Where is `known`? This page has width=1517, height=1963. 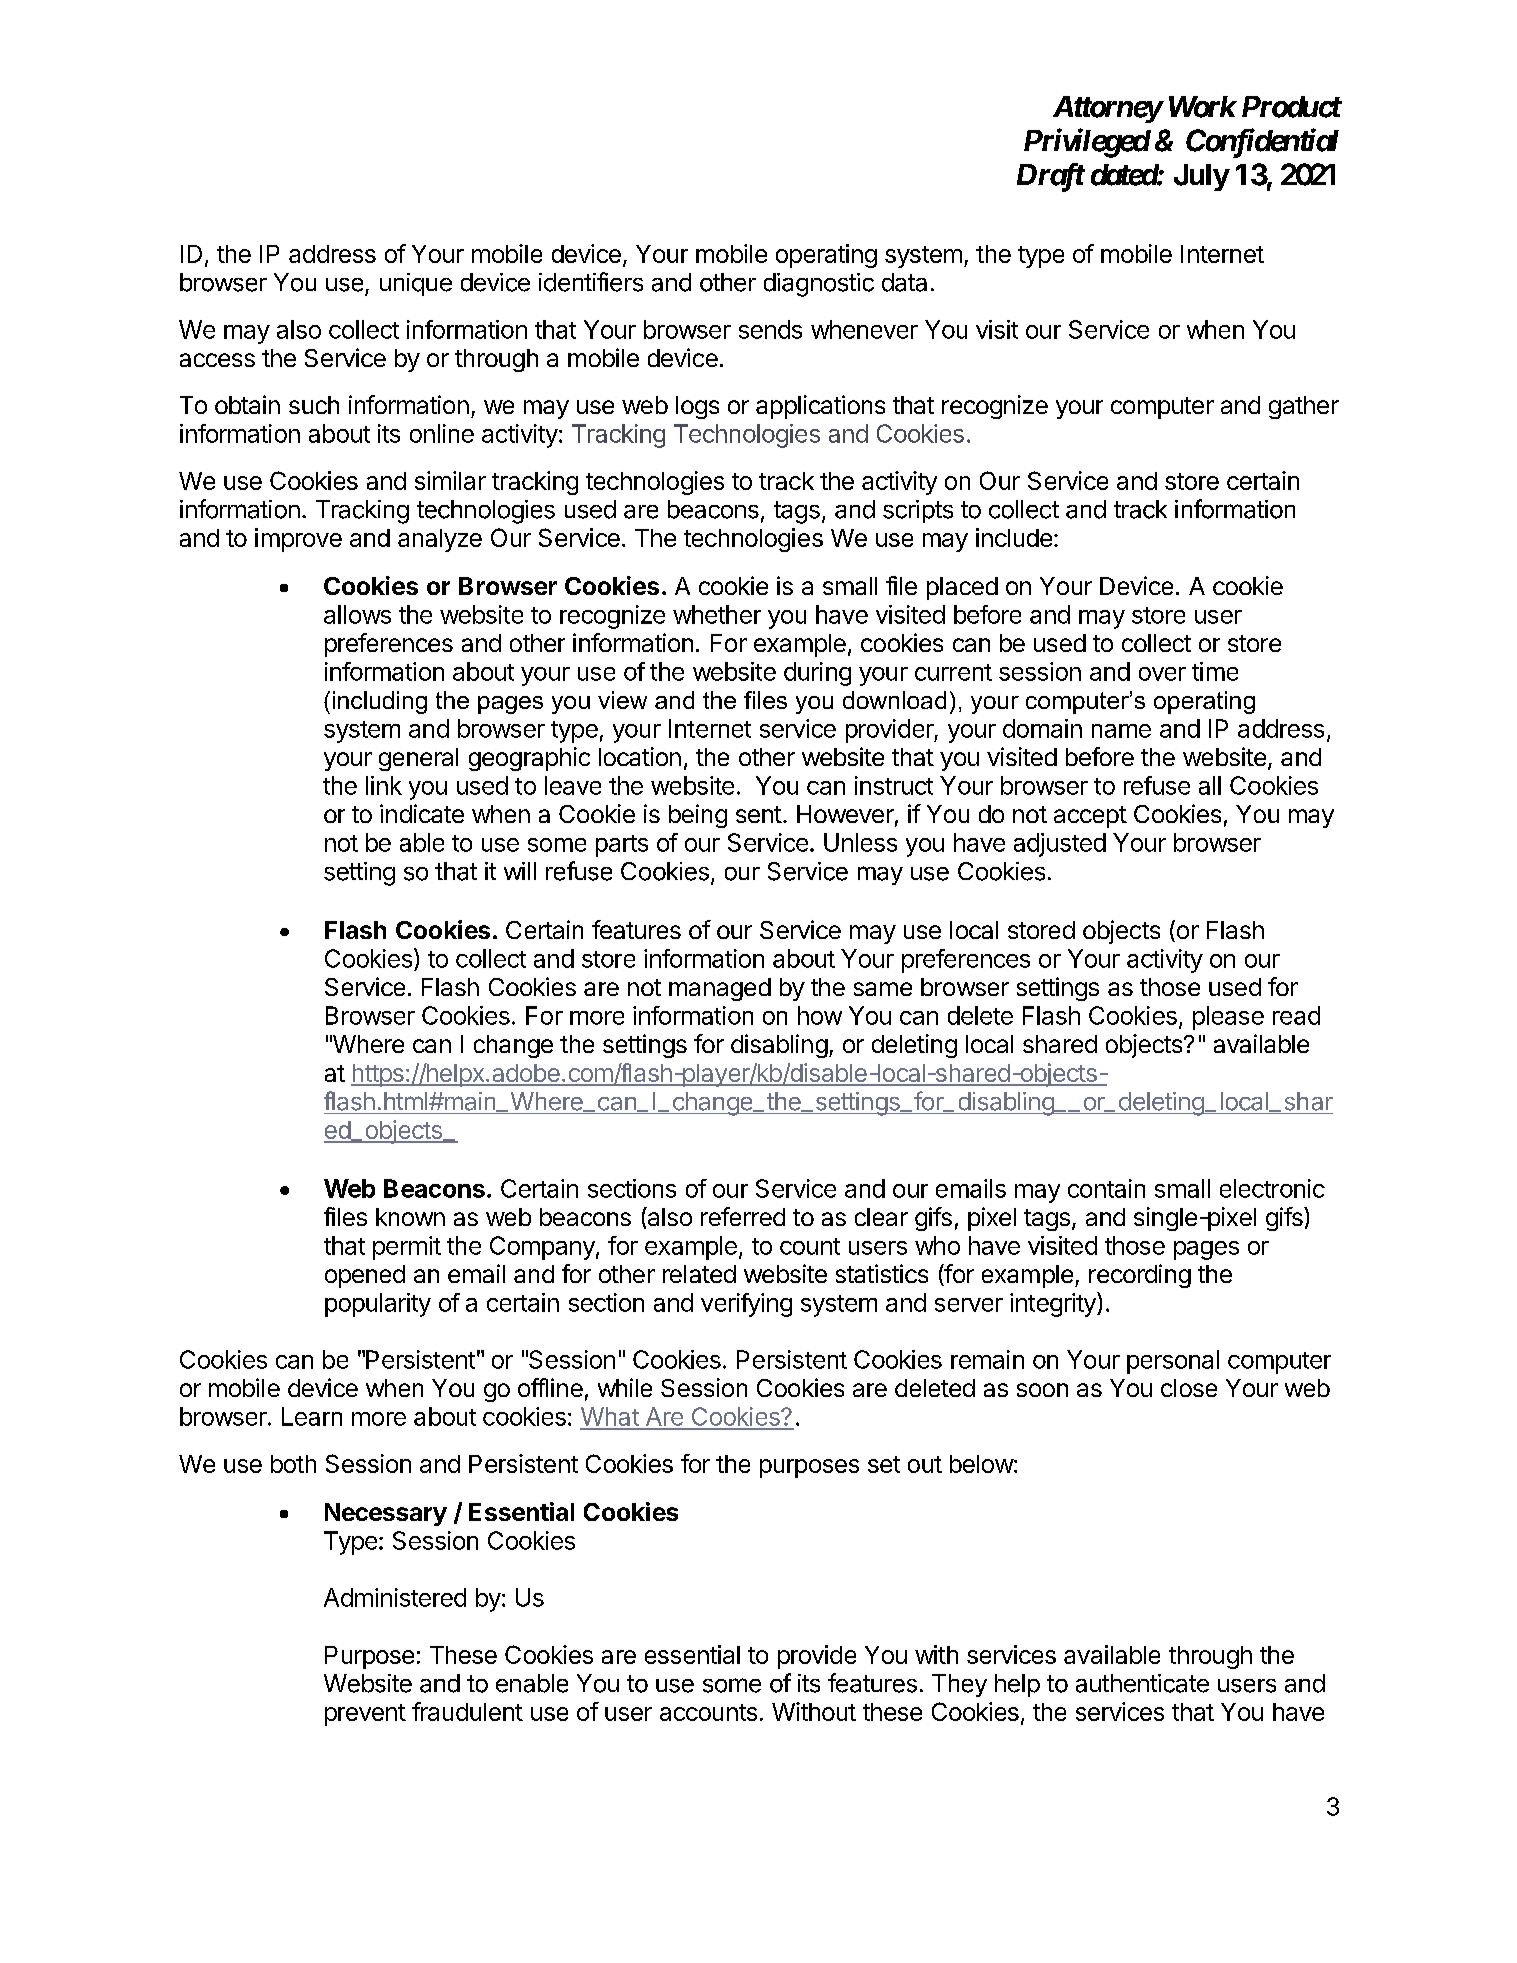
known is located at coordinates (410, 1217).
